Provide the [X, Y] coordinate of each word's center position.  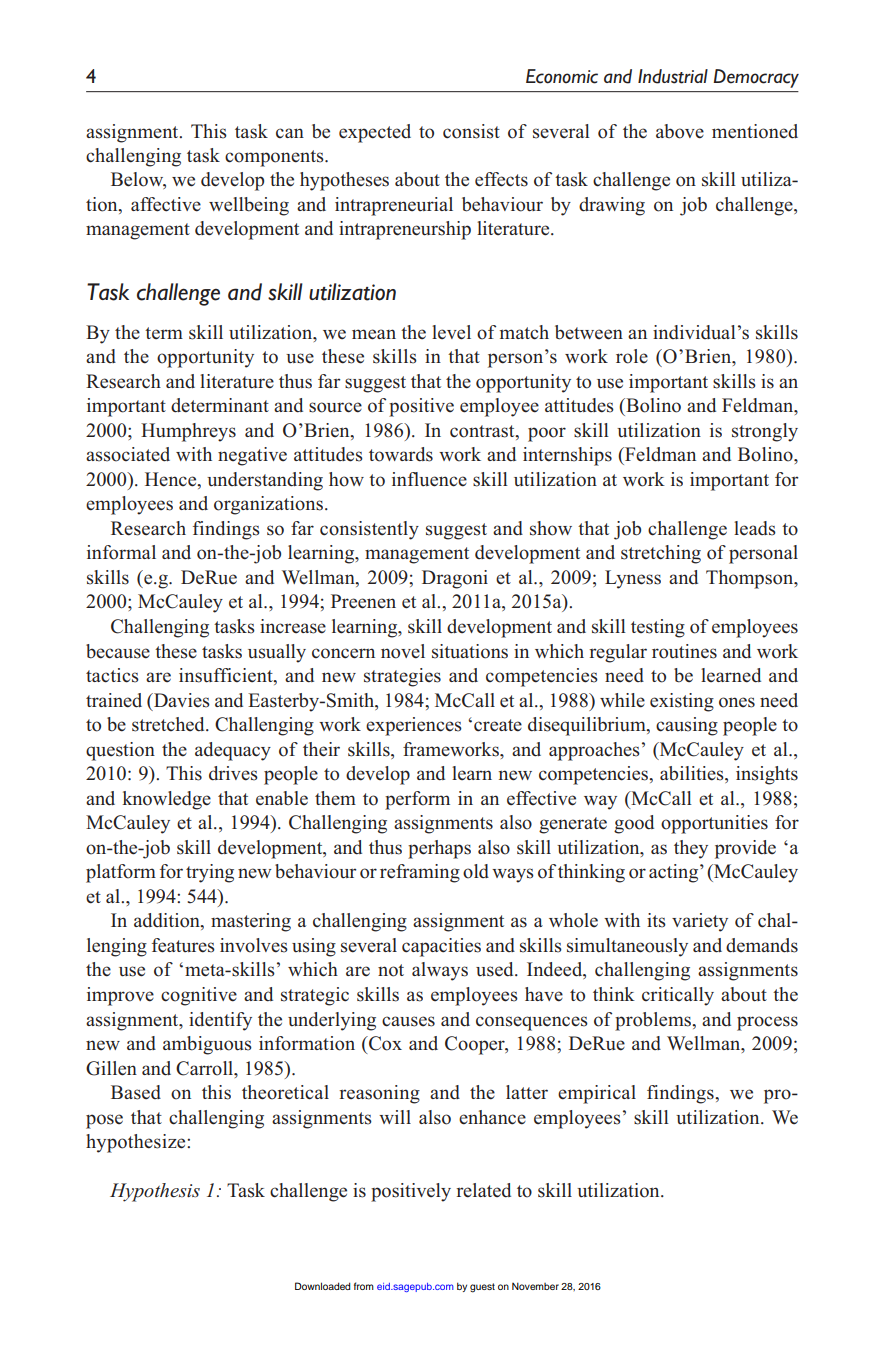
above [680, 131]
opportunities [714, 824]
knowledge [166, 800]
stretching [661, 554]
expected [375, 133]
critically [678, 996]
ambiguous [207, 1045]
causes [408, 1021]
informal [121, 552]
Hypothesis [155, 1192]
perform [417, 800]
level [451, 332]
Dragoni [455, 579]
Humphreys [188, 432]
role [632, 356]
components [275, 158]
